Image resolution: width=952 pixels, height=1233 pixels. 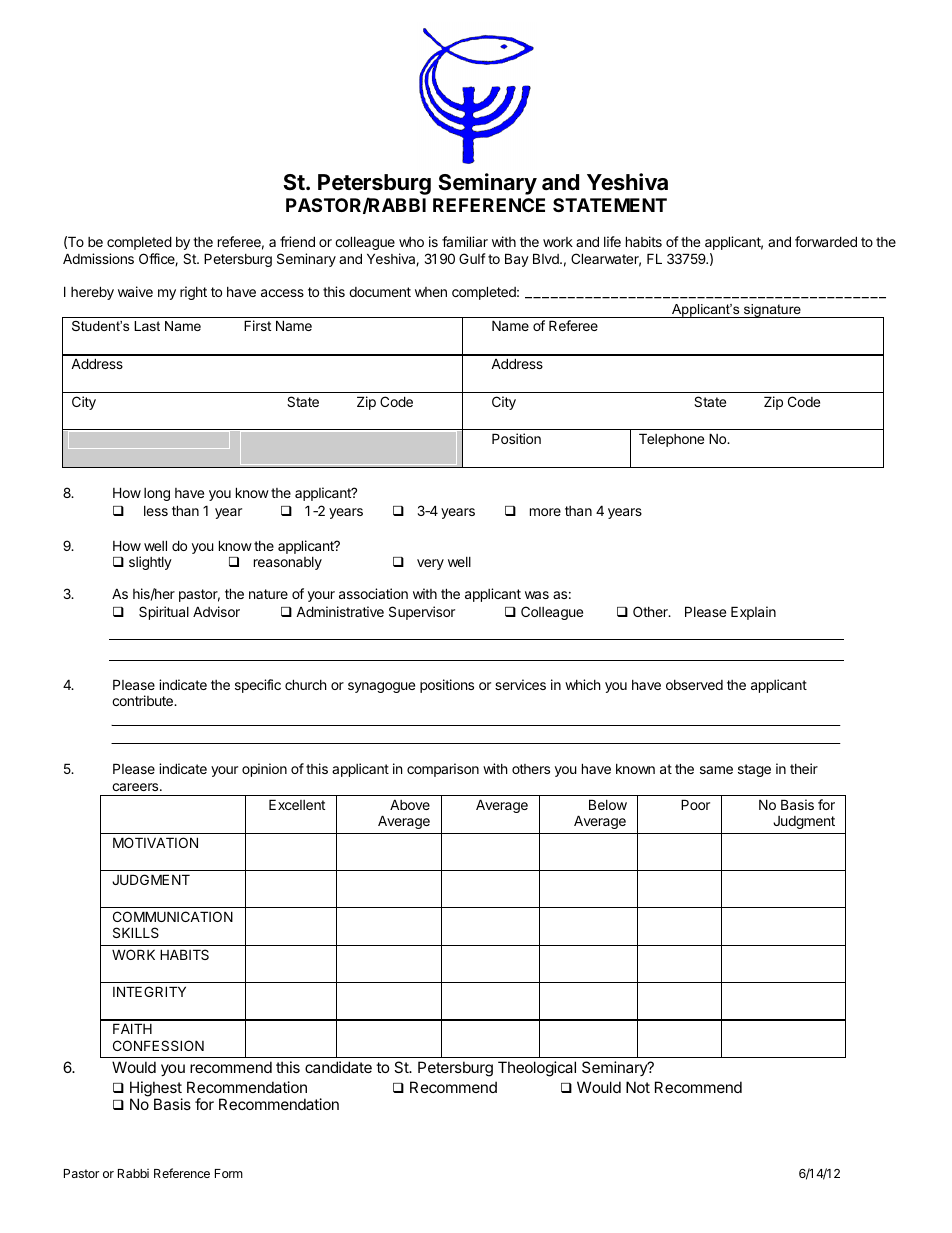 What do you see at coordinates (695, 804) in the screenshot?
I see `Poor` at bounding box center [695, 804].
